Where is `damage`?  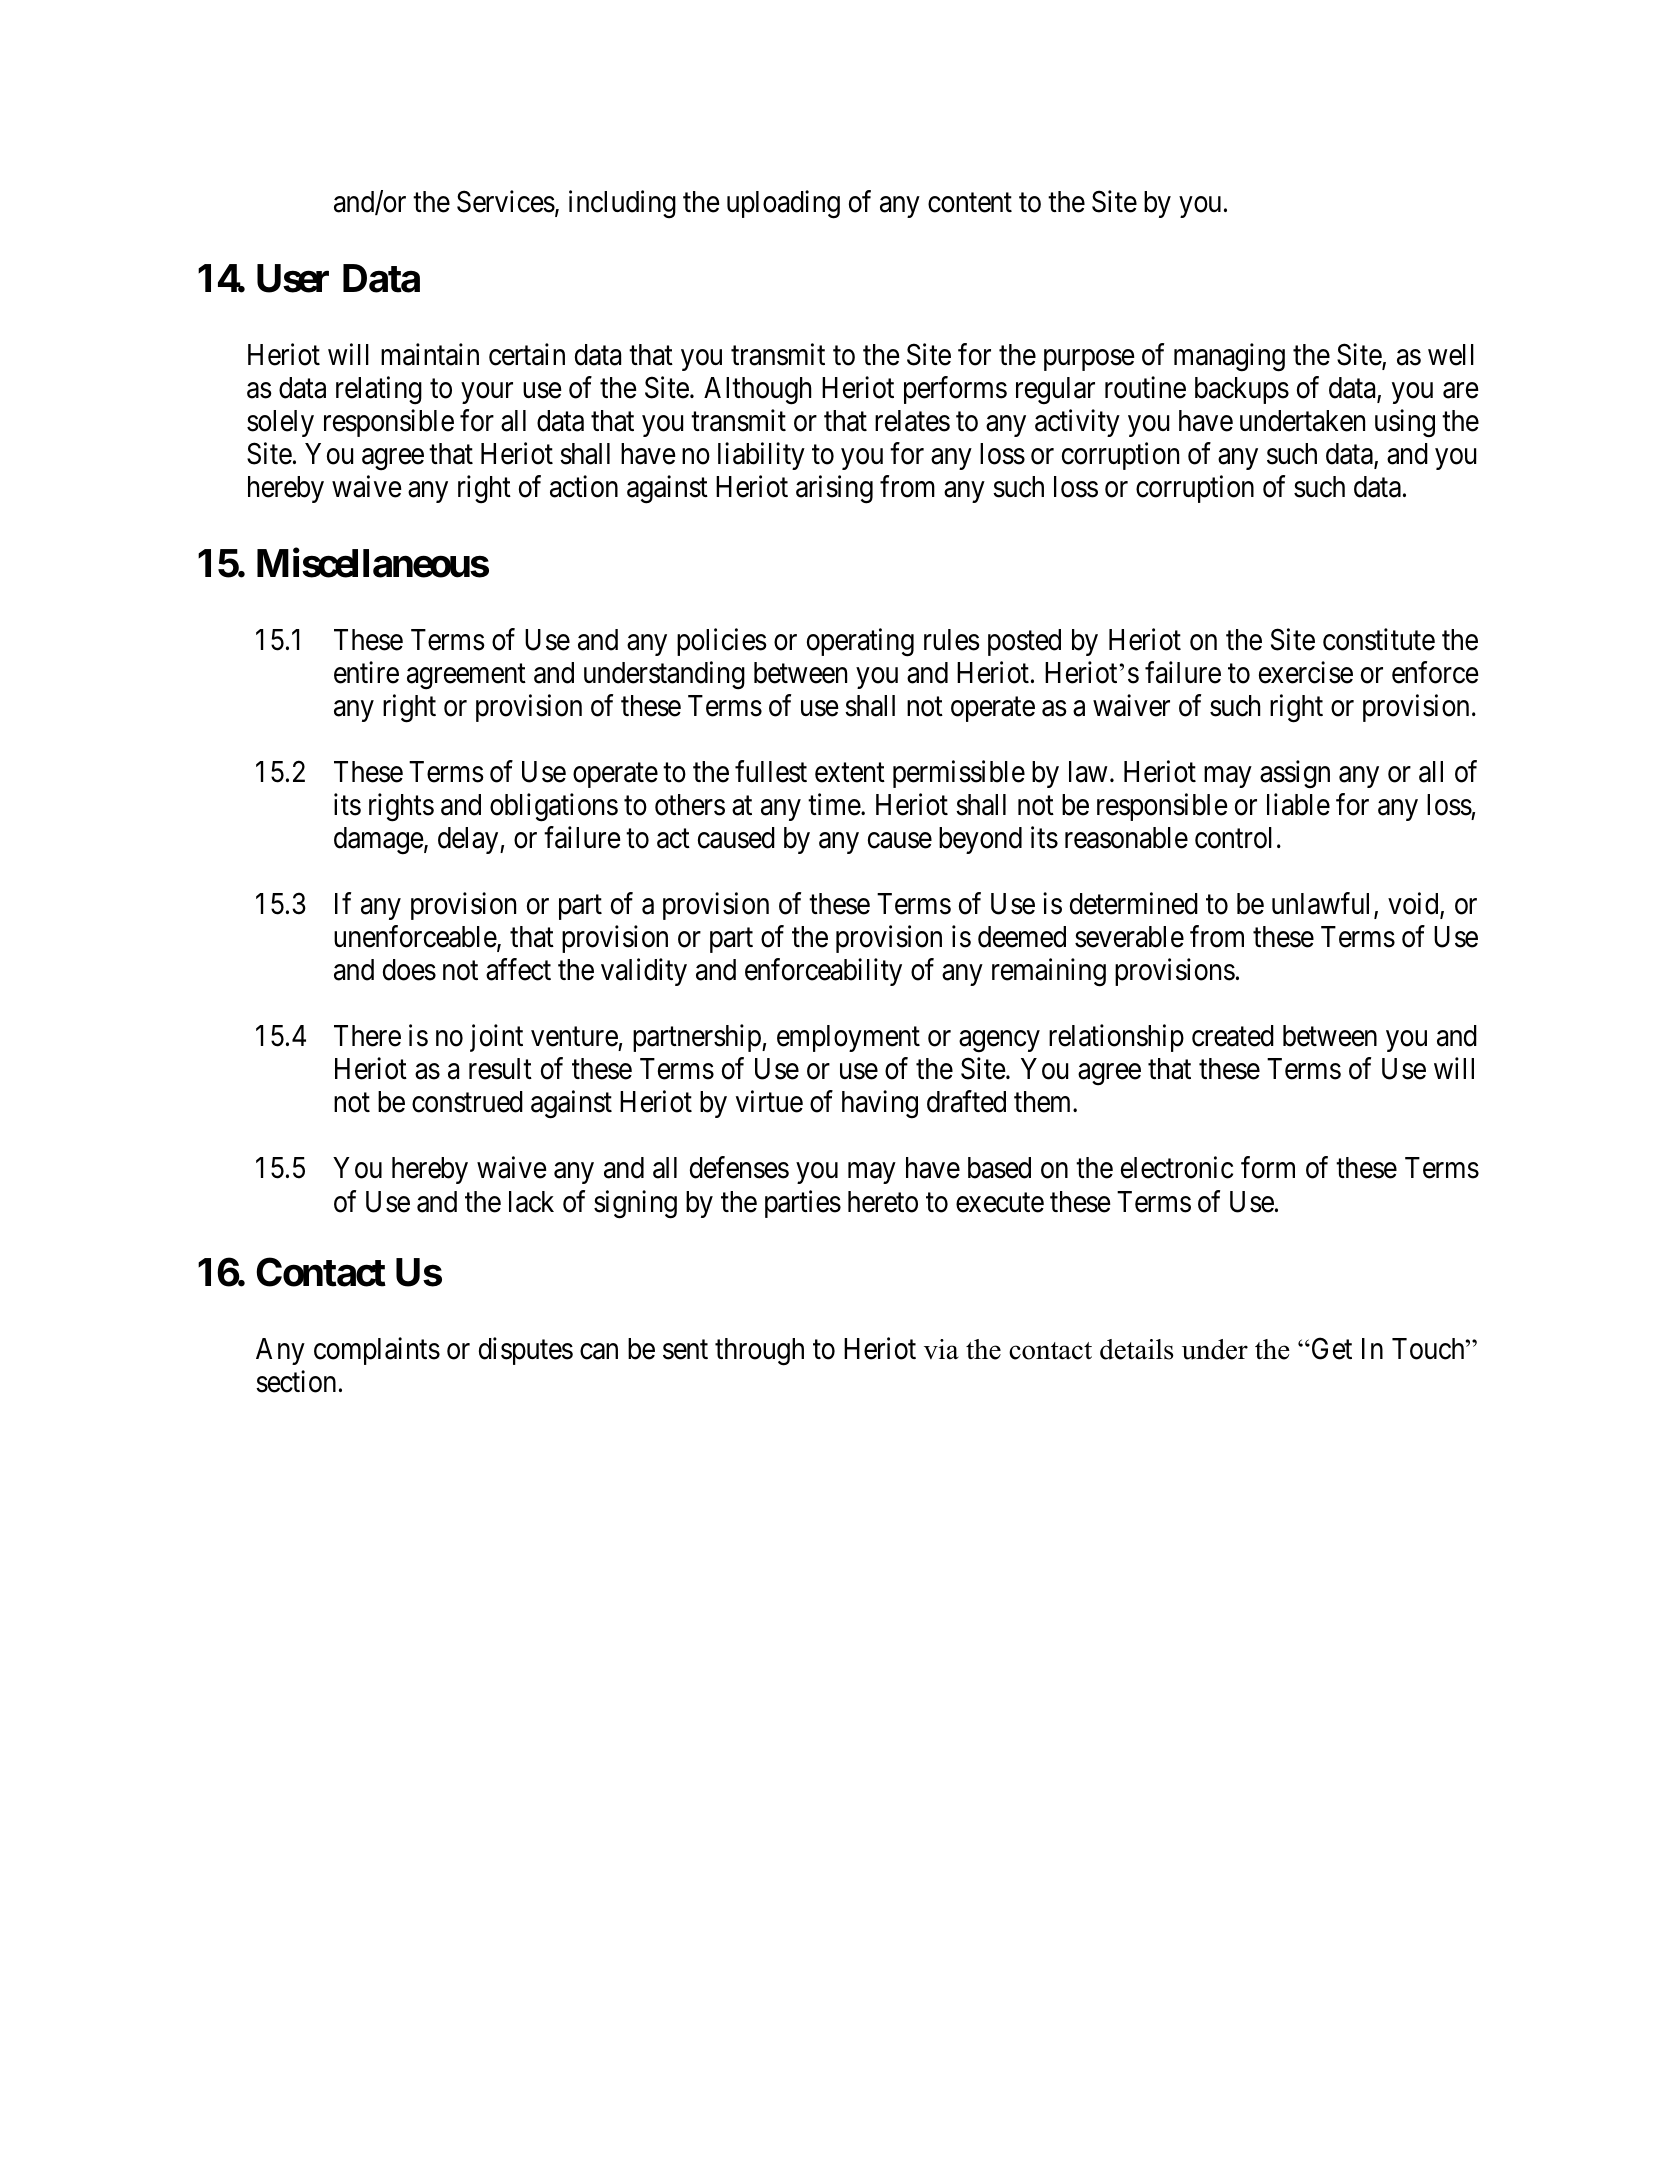 damage is located at coordinates (379, 841).
